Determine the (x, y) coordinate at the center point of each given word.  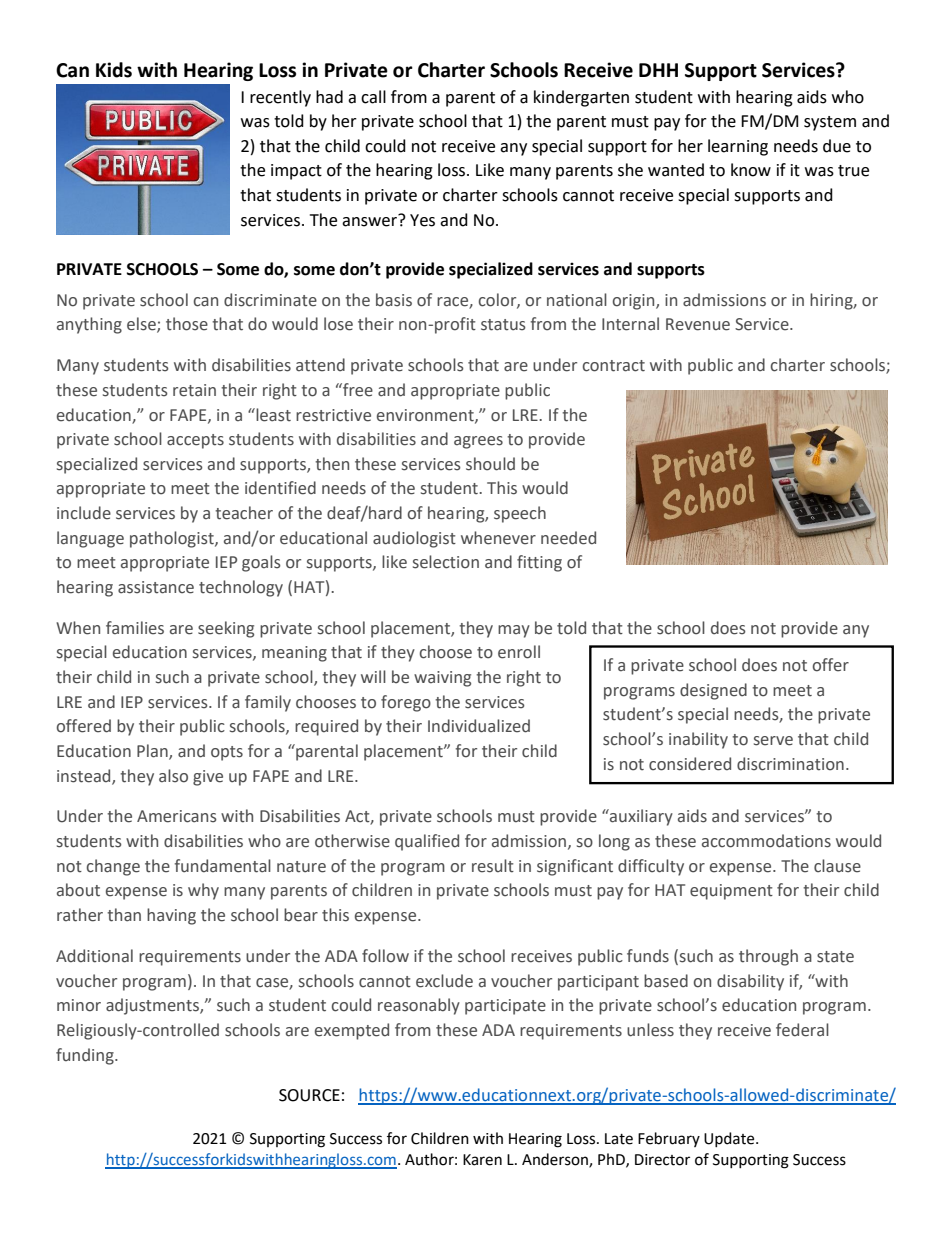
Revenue (698, 324)
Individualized (479, 726)
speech (520, 514)
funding (86, 1056)
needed (568, 538)
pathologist (173, 539)
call (373, 97)
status (503, 325)
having (171, 916)
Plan (153, 752)
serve (773, 741)
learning (738, 147)
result (493, 866)
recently (280, 98)
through (768, 957)
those (187, 324)
